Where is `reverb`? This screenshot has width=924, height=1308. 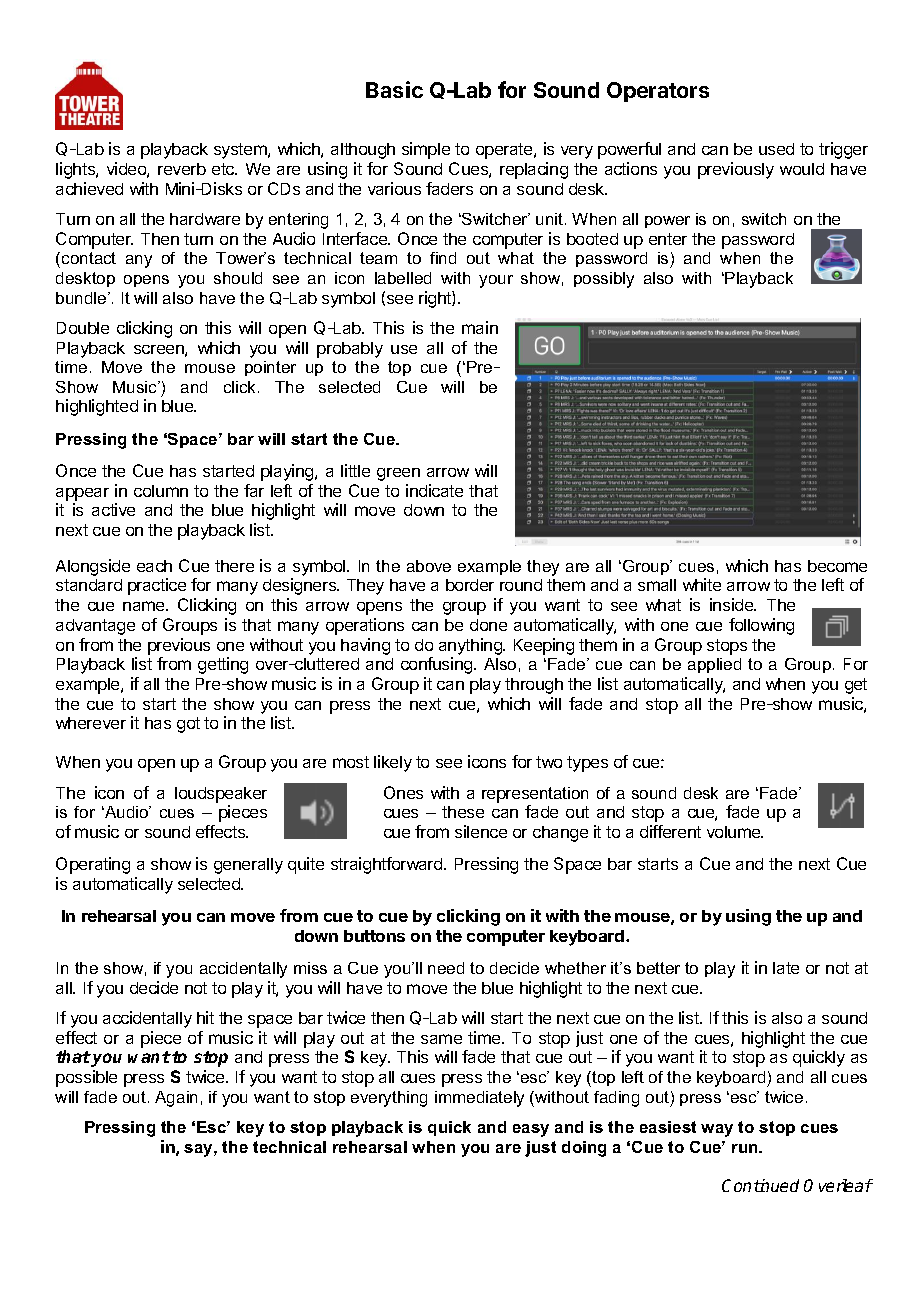
reverb is located at coordinates (182, 169).
